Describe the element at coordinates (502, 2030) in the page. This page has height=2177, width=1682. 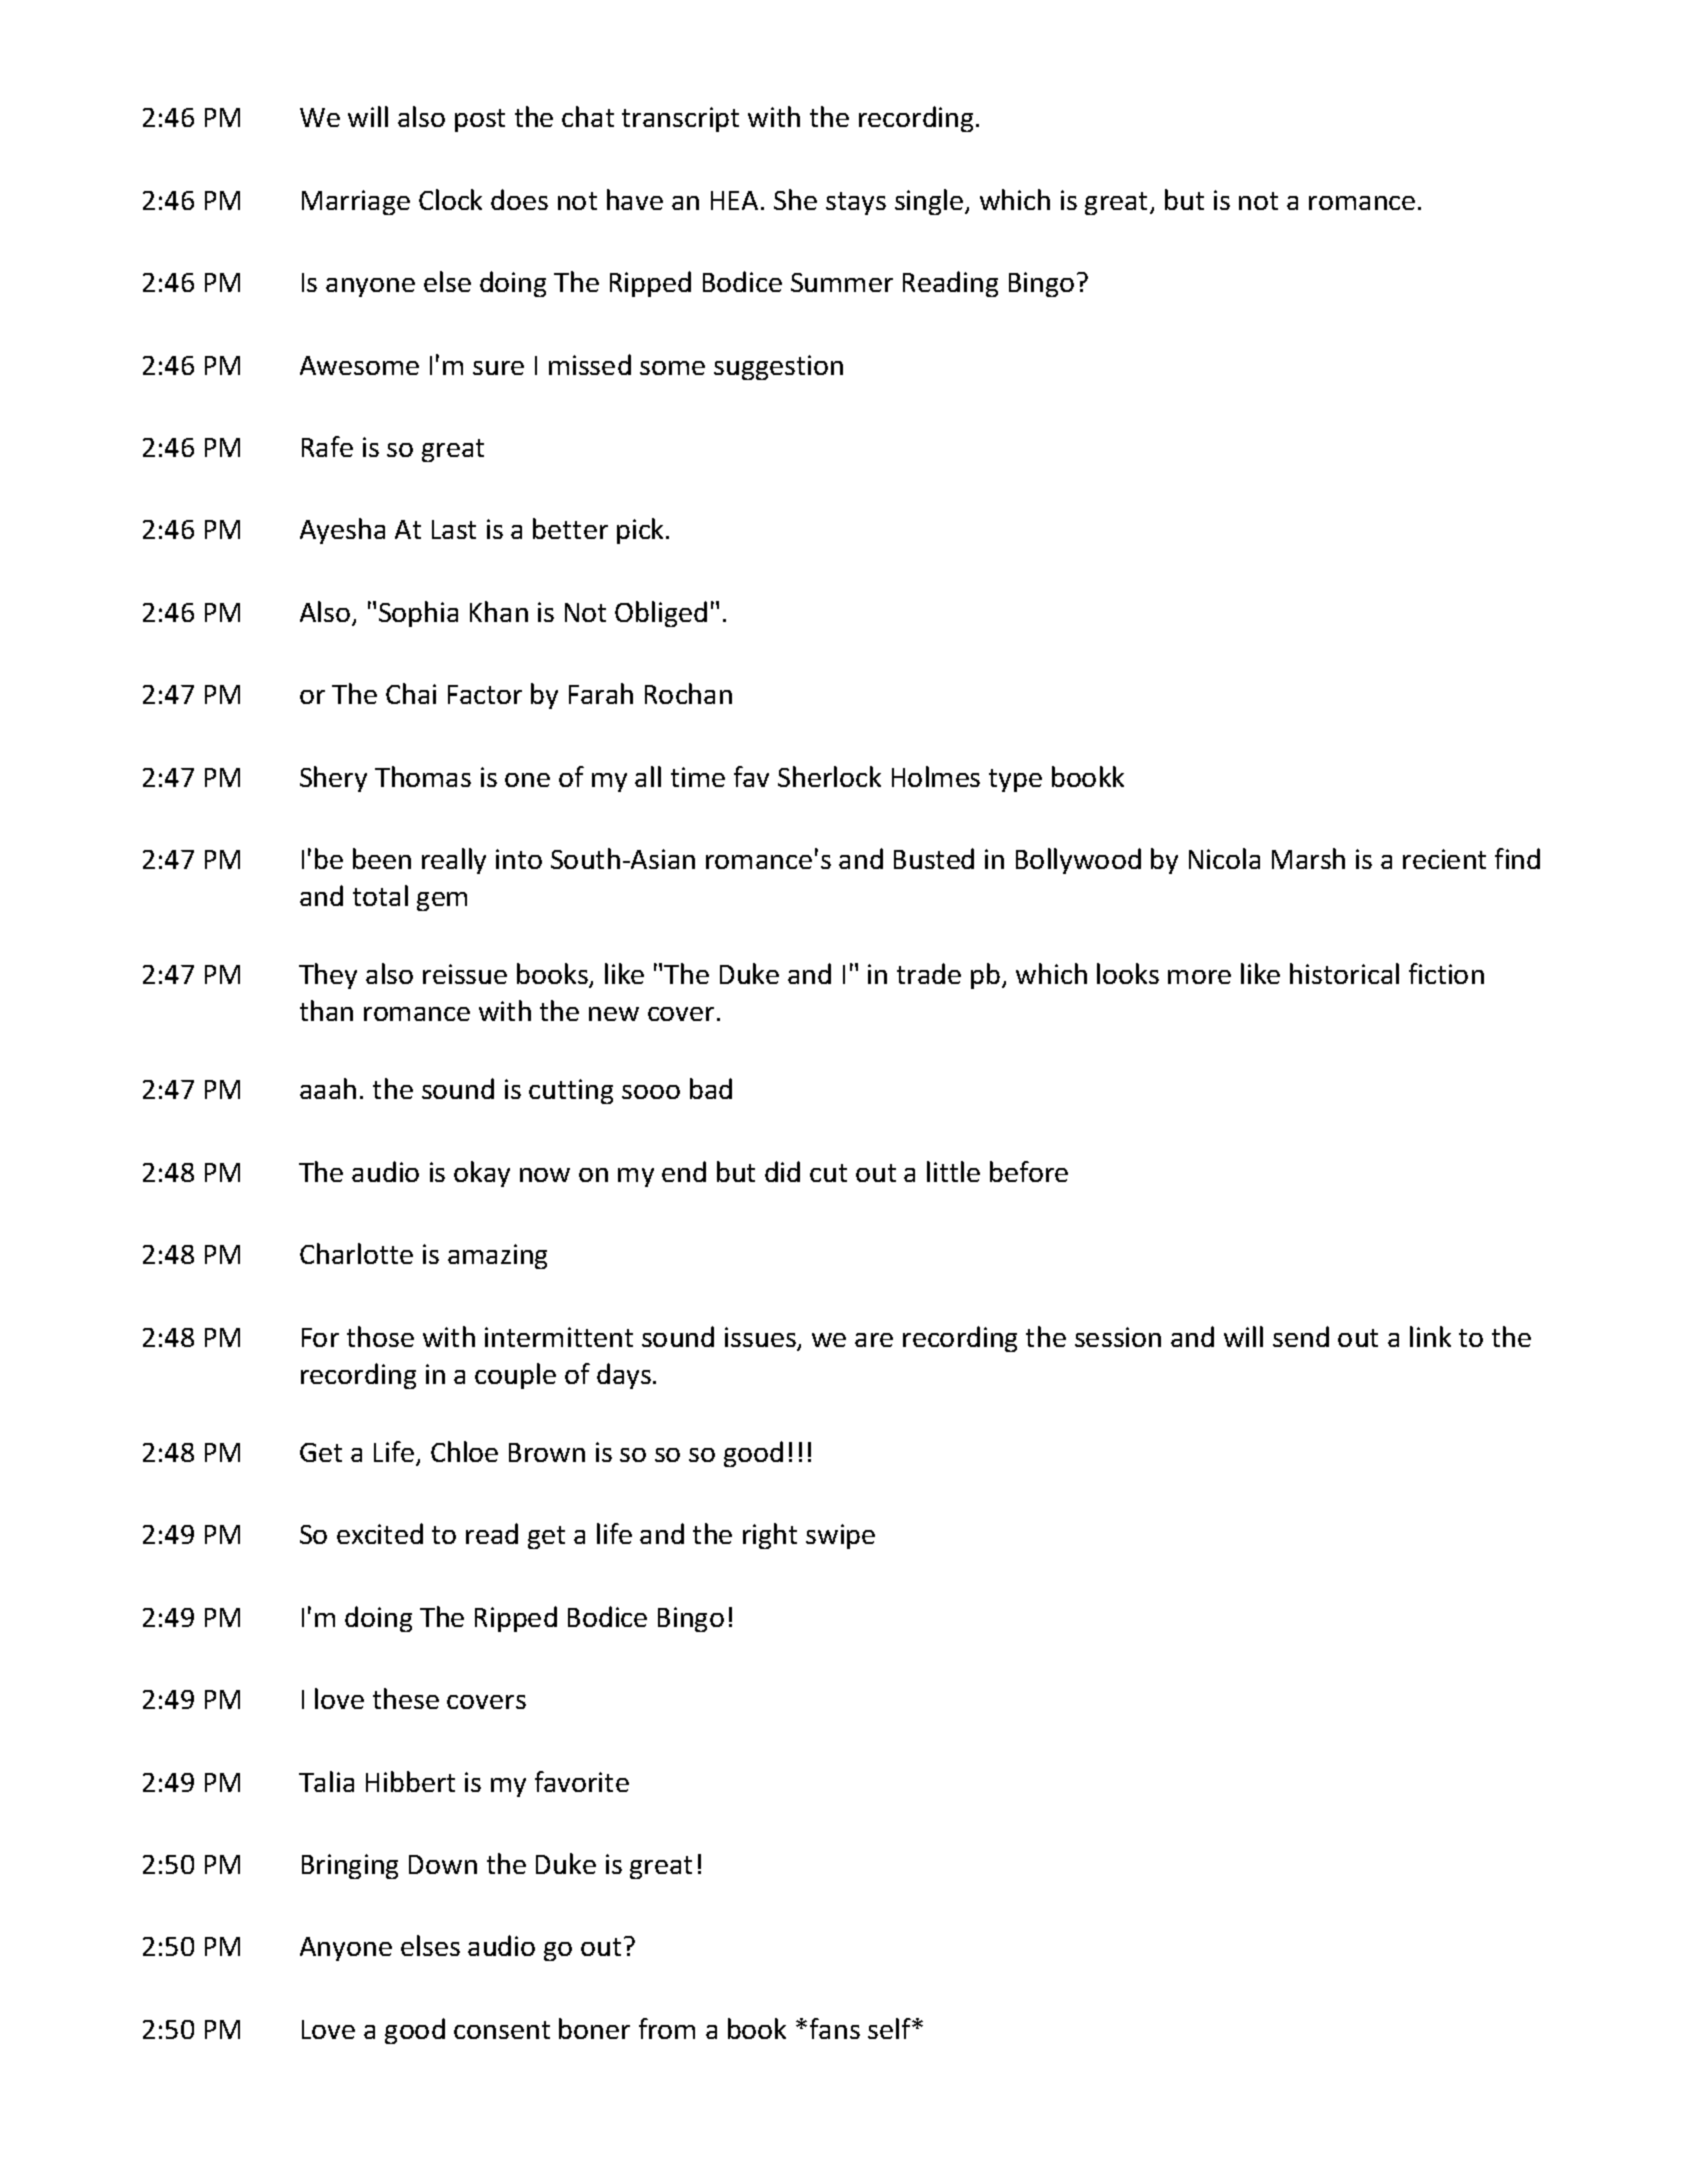
I see `consent` at that location.
